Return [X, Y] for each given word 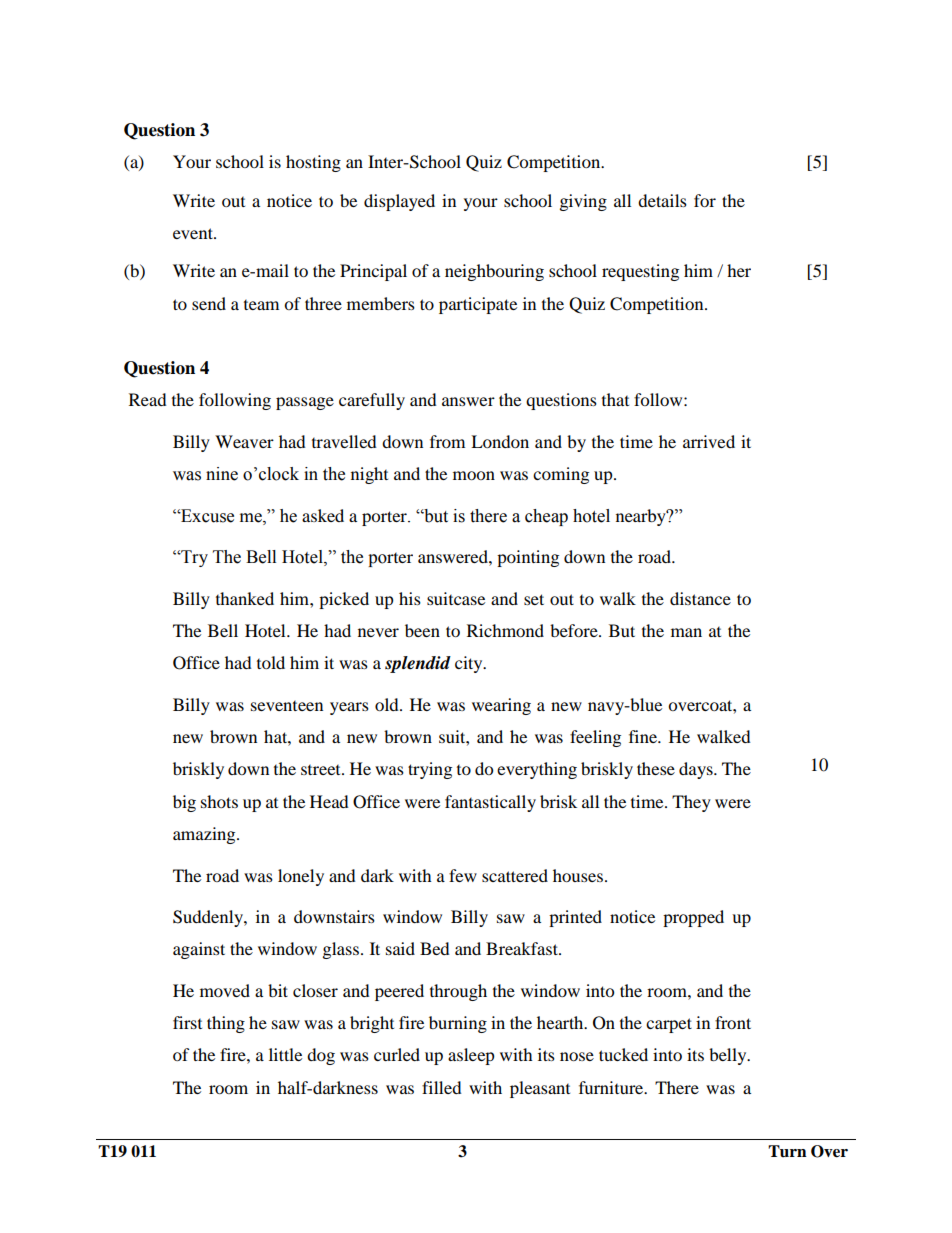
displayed [399, 202]
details [662, 200]
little [285, 1054]
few [463, 875]
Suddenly [209, 918]
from [447, 441]
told [271, 662]
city [470, 664]
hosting [313, 163]
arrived [709, 441]
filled [442, 1087]
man [686, 632]
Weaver [244, 441]
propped [693, 918]
